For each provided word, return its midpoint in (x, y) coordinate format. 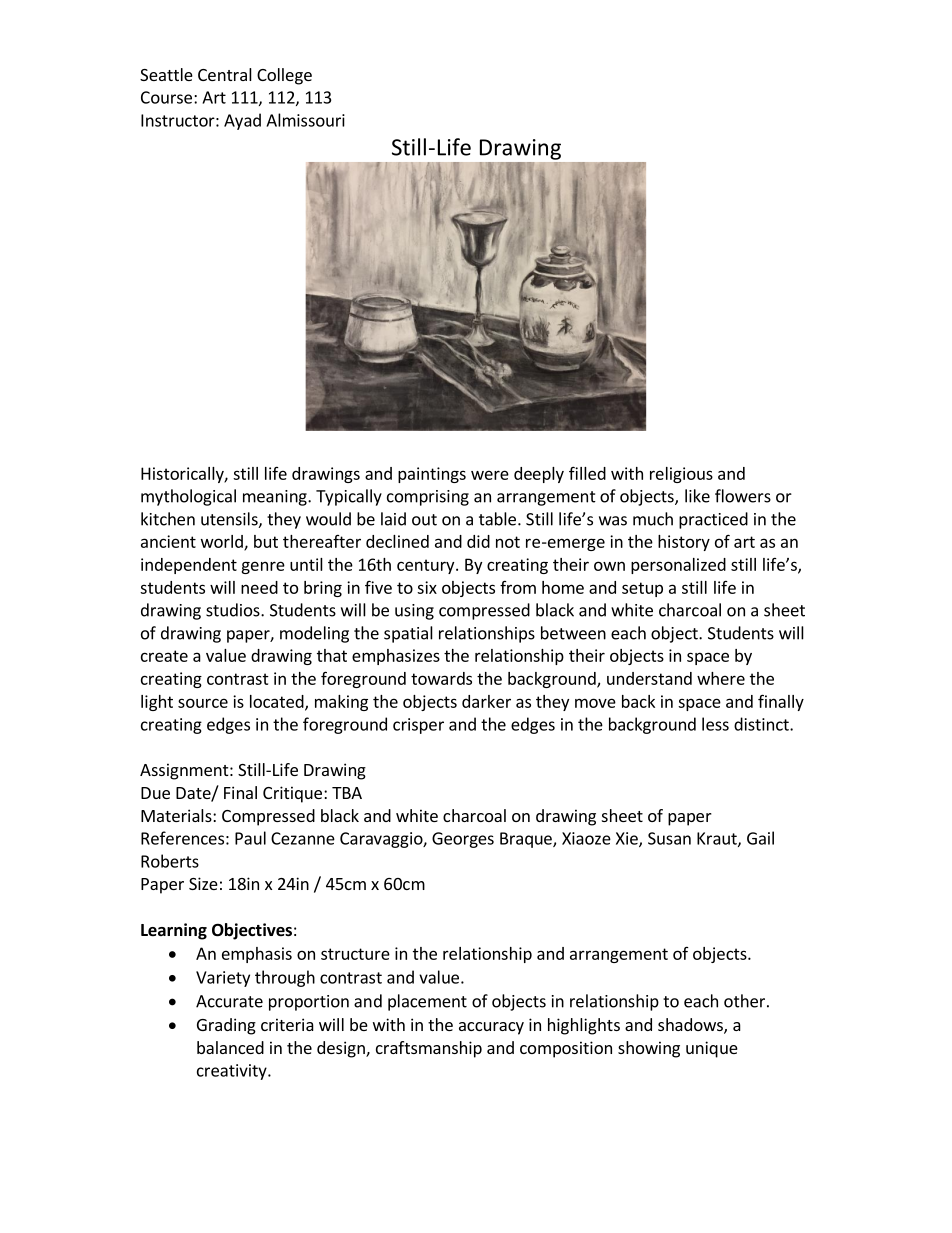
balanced (230, 1047)
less (715, 724)
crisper (418, 726)
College (284, 76)
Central (225, 74)
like (697, 496)
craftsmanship (429, 1049)
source (203, 703)
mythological (188, 497)
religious (681, 475)
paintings (432, 475)
